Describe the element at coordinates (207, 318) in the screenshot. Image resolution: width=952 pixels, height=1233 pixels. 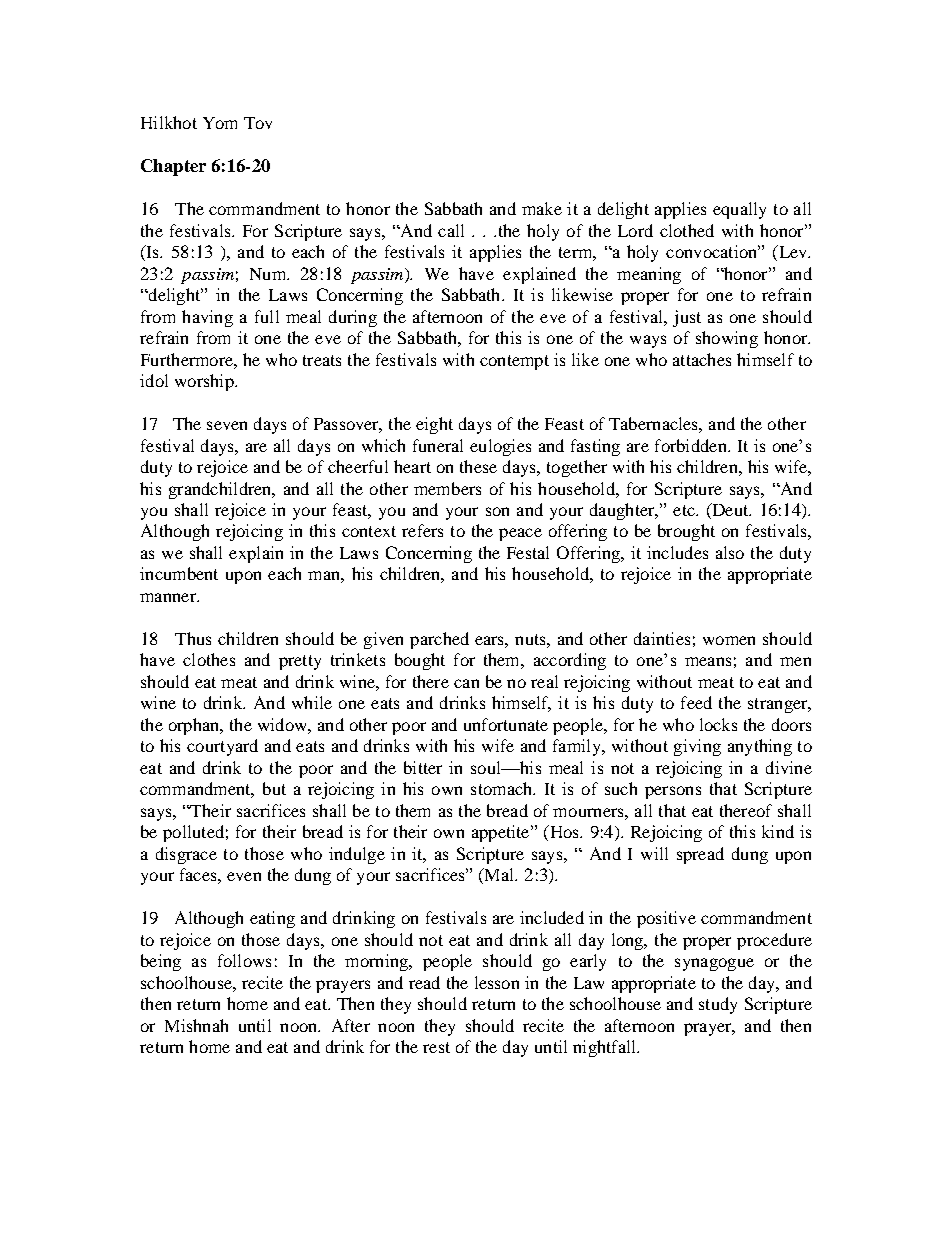
I see `having` at that location.
